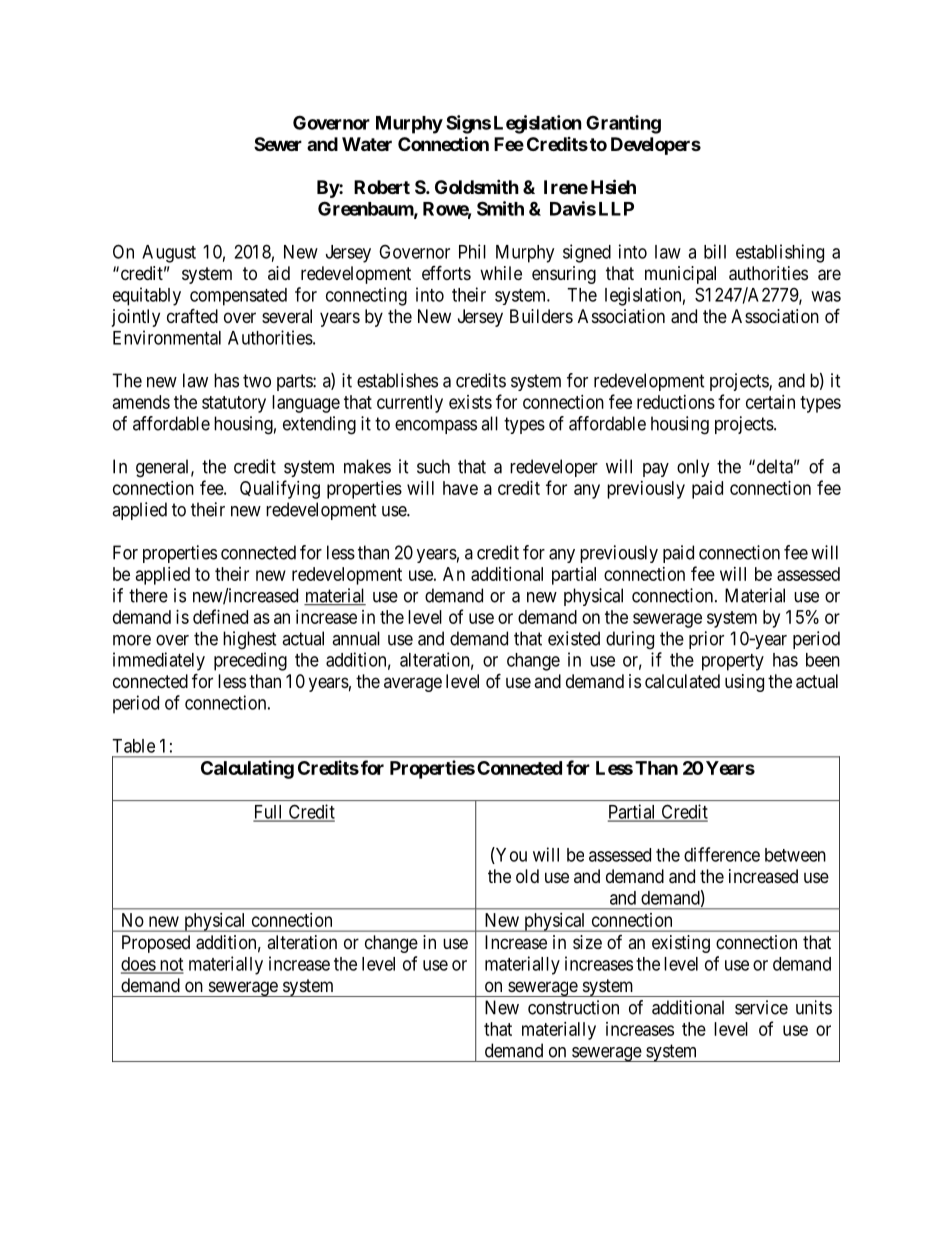 This screenshot has height=1233, width=952. Describe the element at coordinates (367, 144) in the screenshot. I see `Water` at that location.
